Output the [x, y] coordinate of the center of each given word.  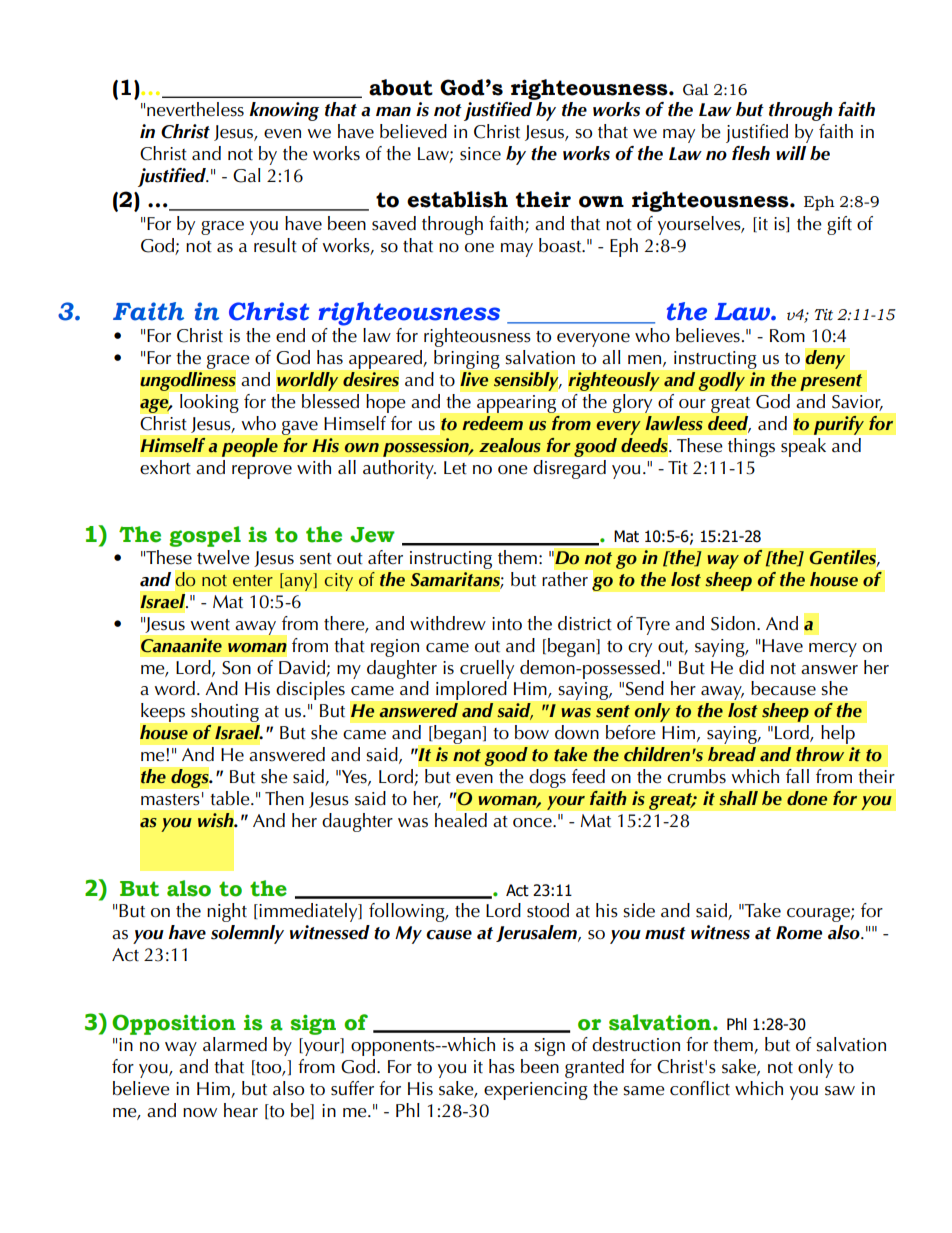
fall [797, 776]
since [480, 154]
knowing [284, 111]
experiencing [536, 1091]
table [230, 797]
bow [532, 732]
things [751, 447]
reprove [262, 472]
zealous [510, 445]
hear [241, 1110]
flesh [751, 153]
